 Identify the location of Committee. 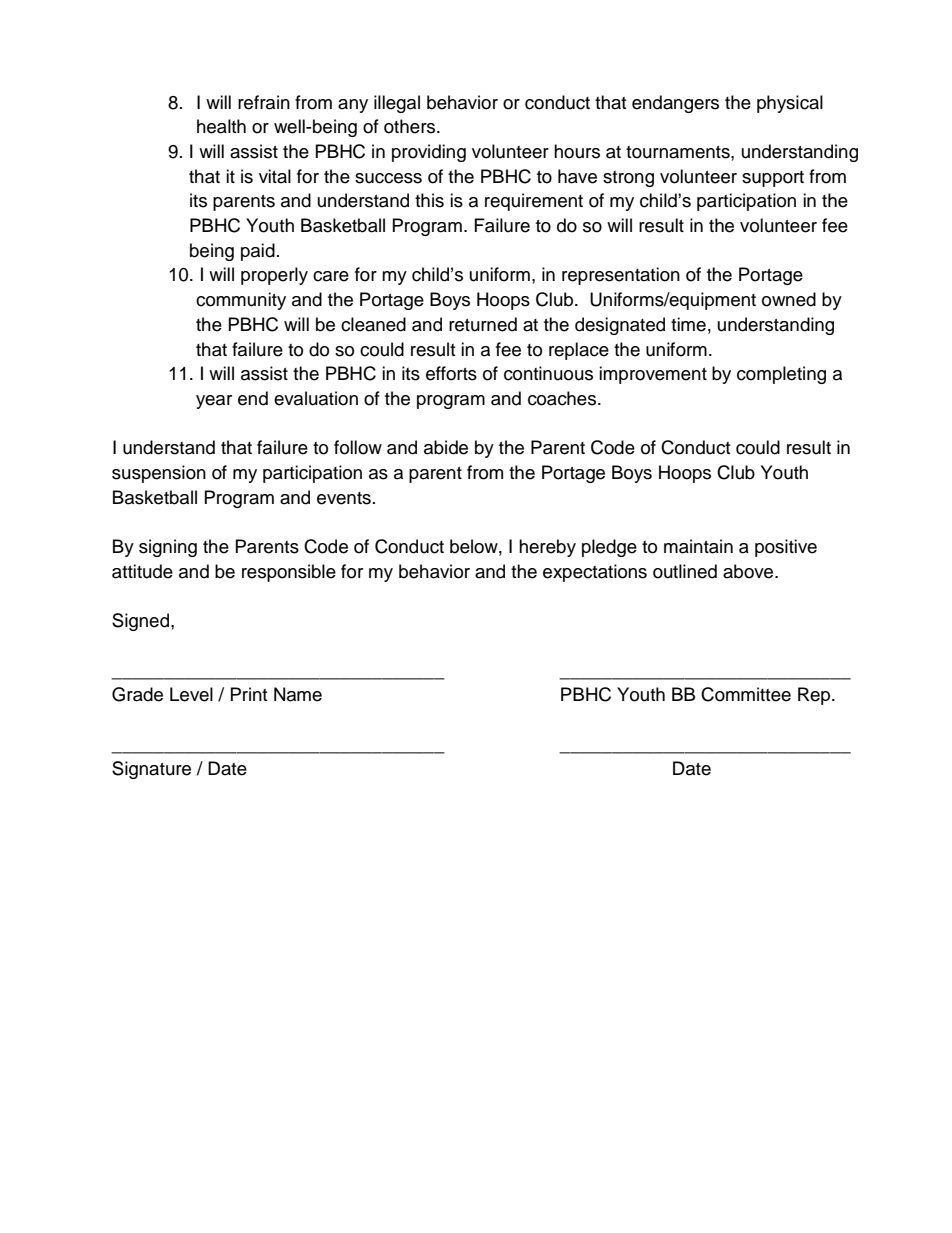
(746, 694).
